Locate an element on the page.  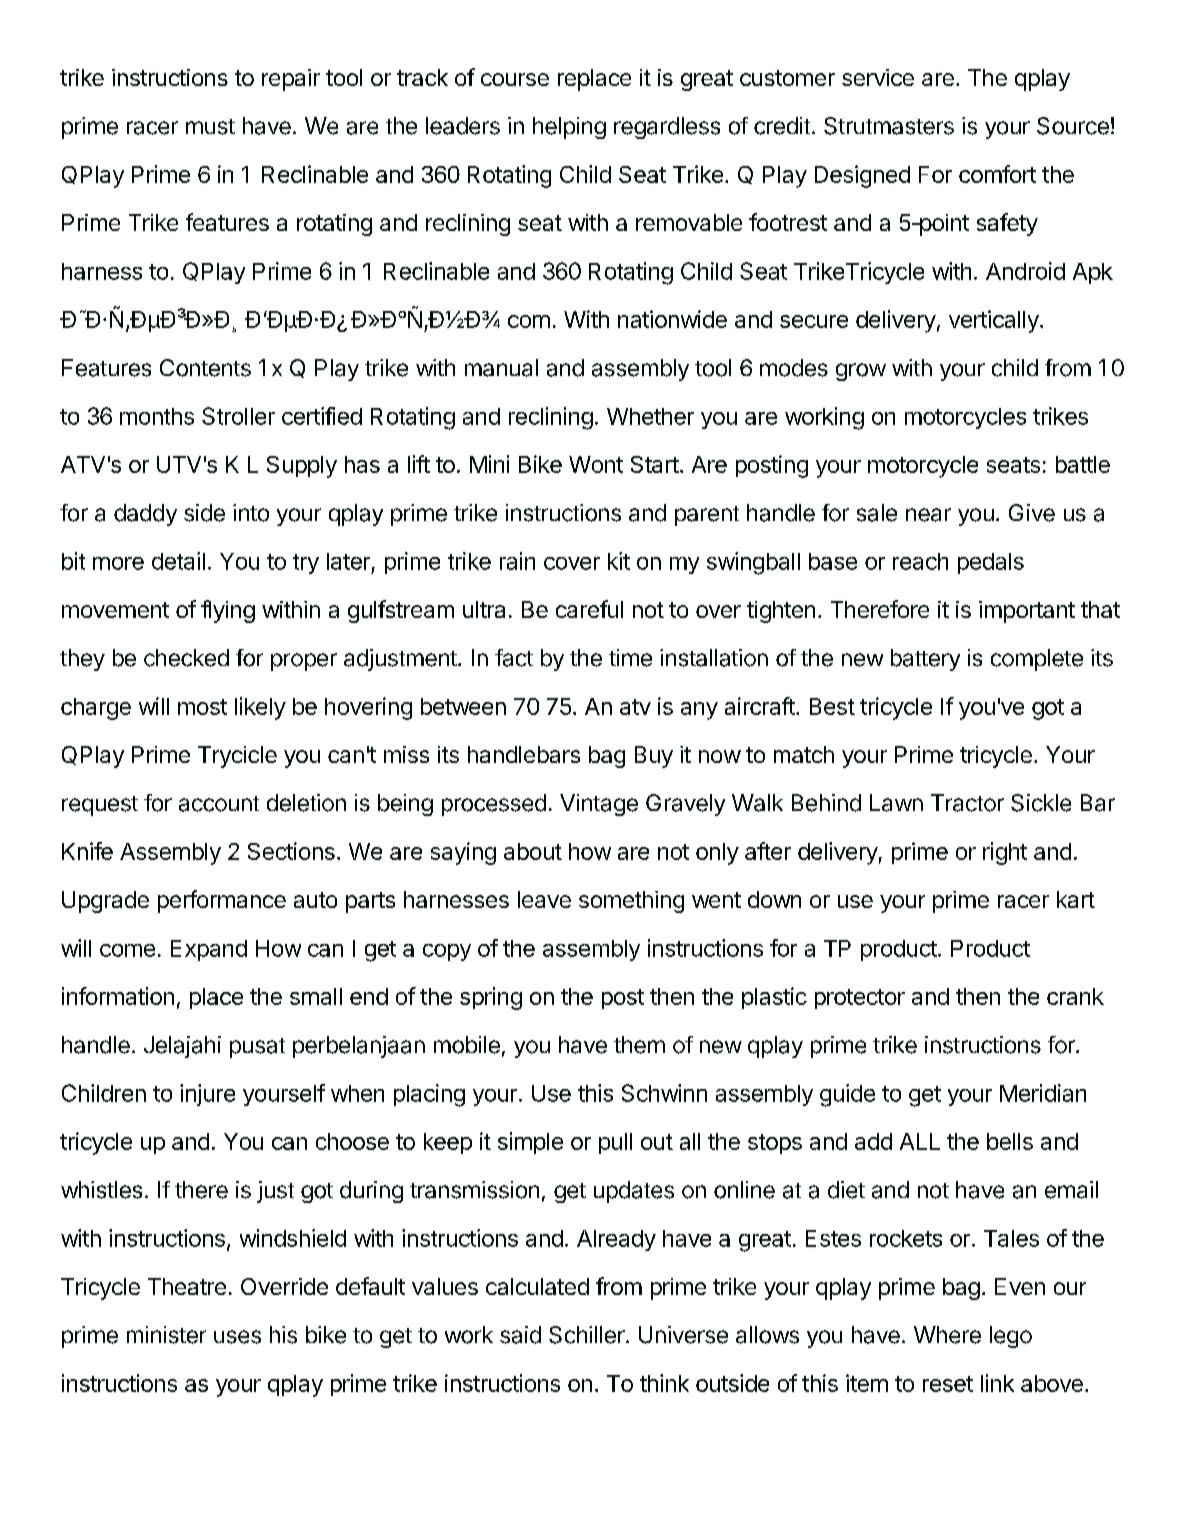
Schiller is located at coordinates (588, 1335).
